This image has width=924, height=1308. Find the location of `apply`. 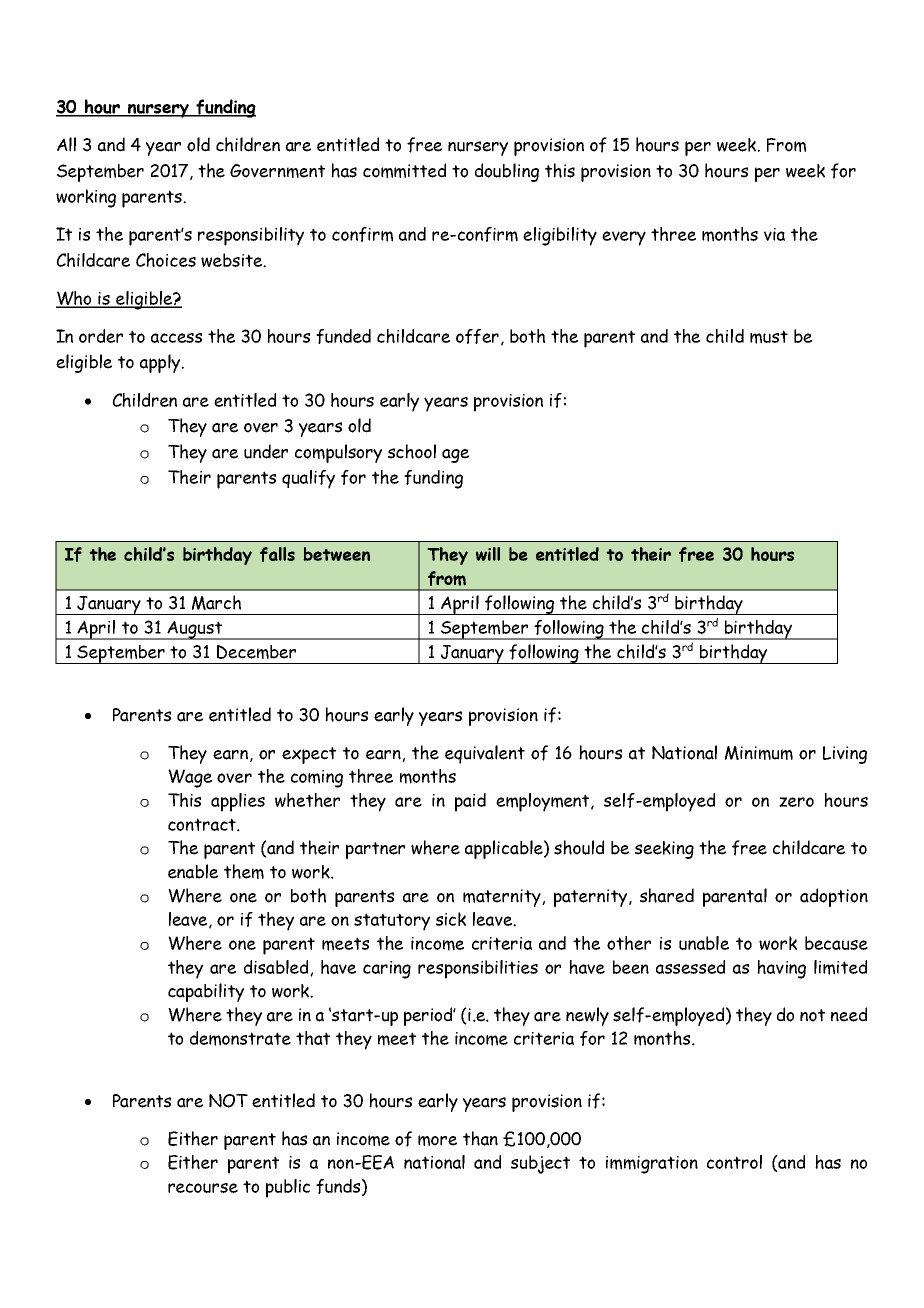

apply is located at coordinates (161, 363).
